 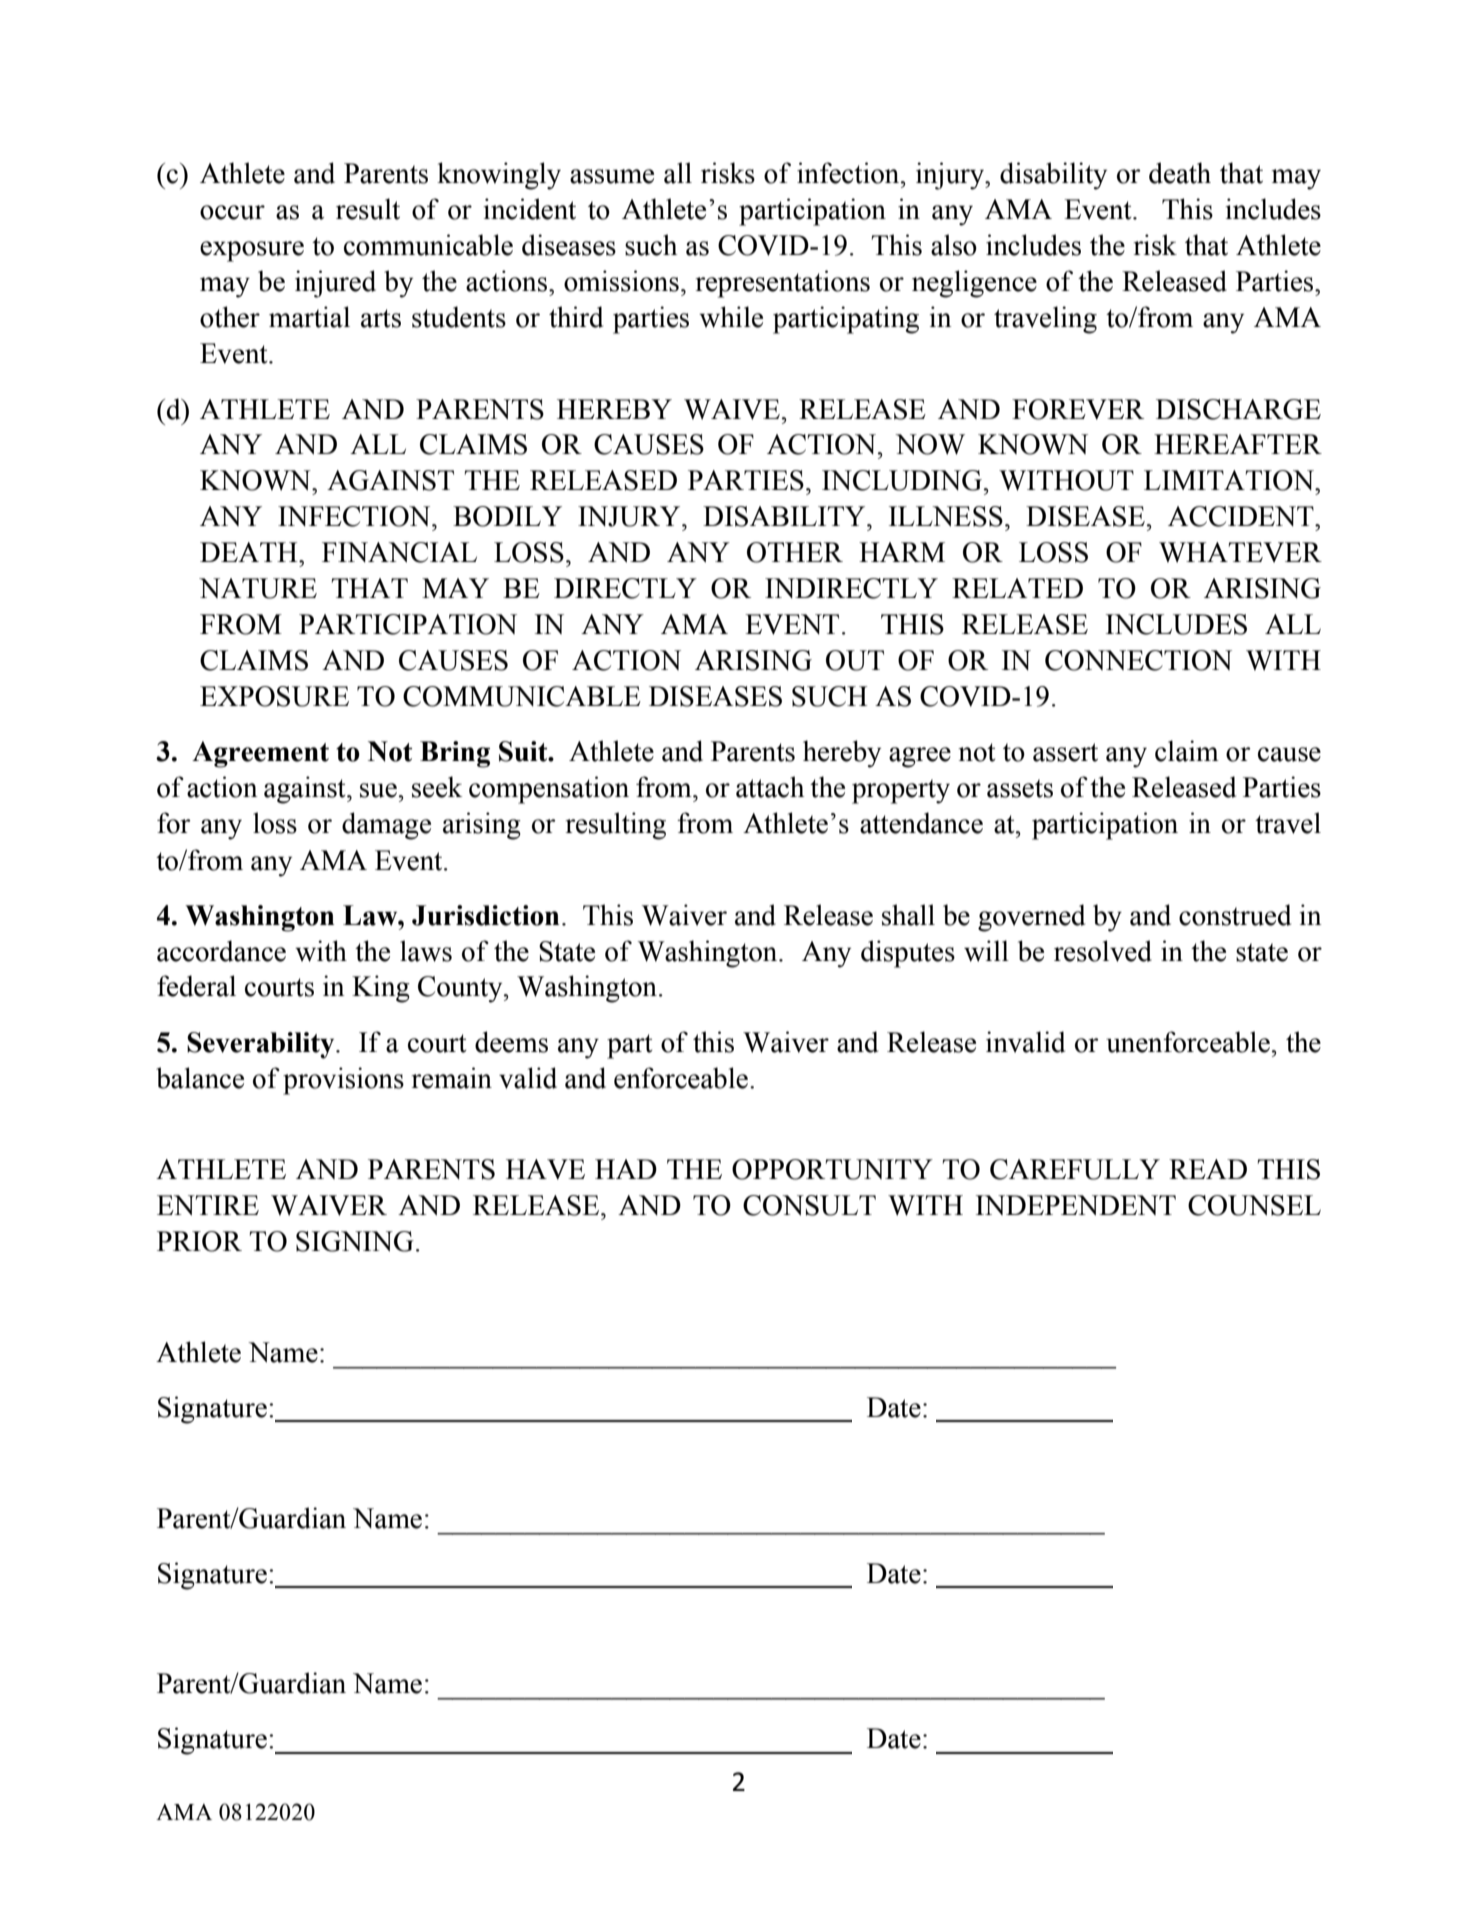 What do you see at coordinates (809, 1205) in the screenshot?
I see `CONSULT` at bounding box center [809, 1205].
